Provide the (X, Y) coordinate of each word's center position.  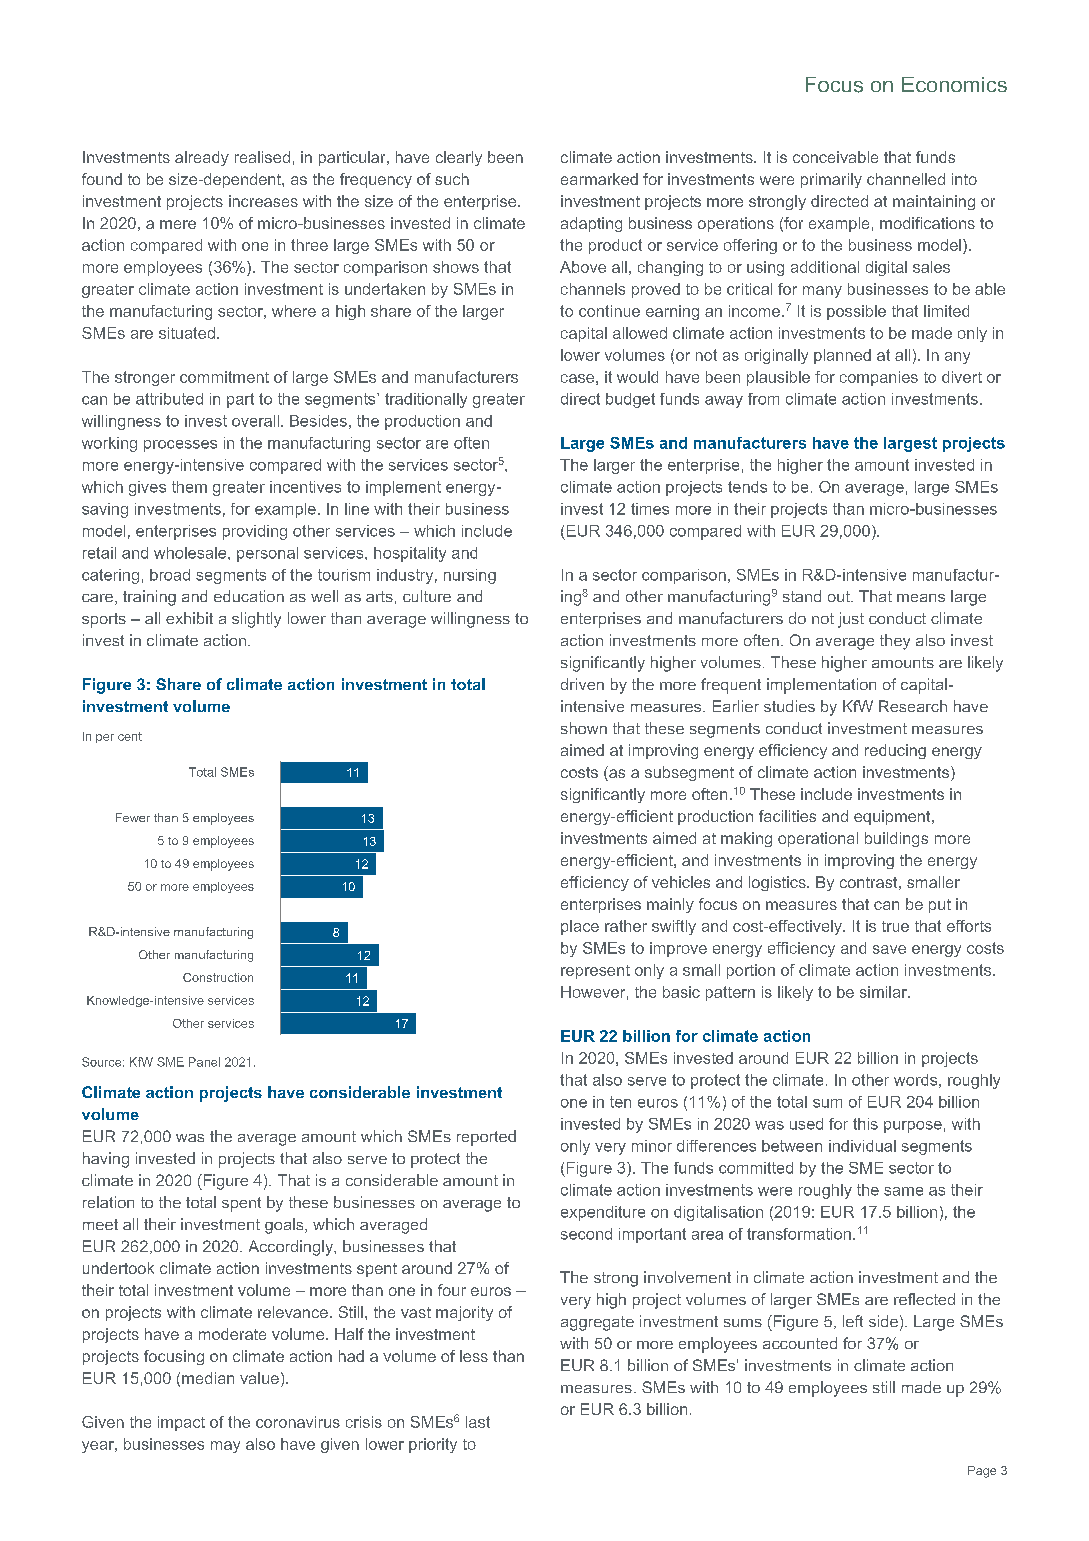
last (478, 1422)
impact (181, 1423)
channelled (906, 179)
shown (584, 728)
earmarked (599, 179)
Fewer (133, 817)
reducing (895, 751)
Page (982, 1472)
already (202, 158)
